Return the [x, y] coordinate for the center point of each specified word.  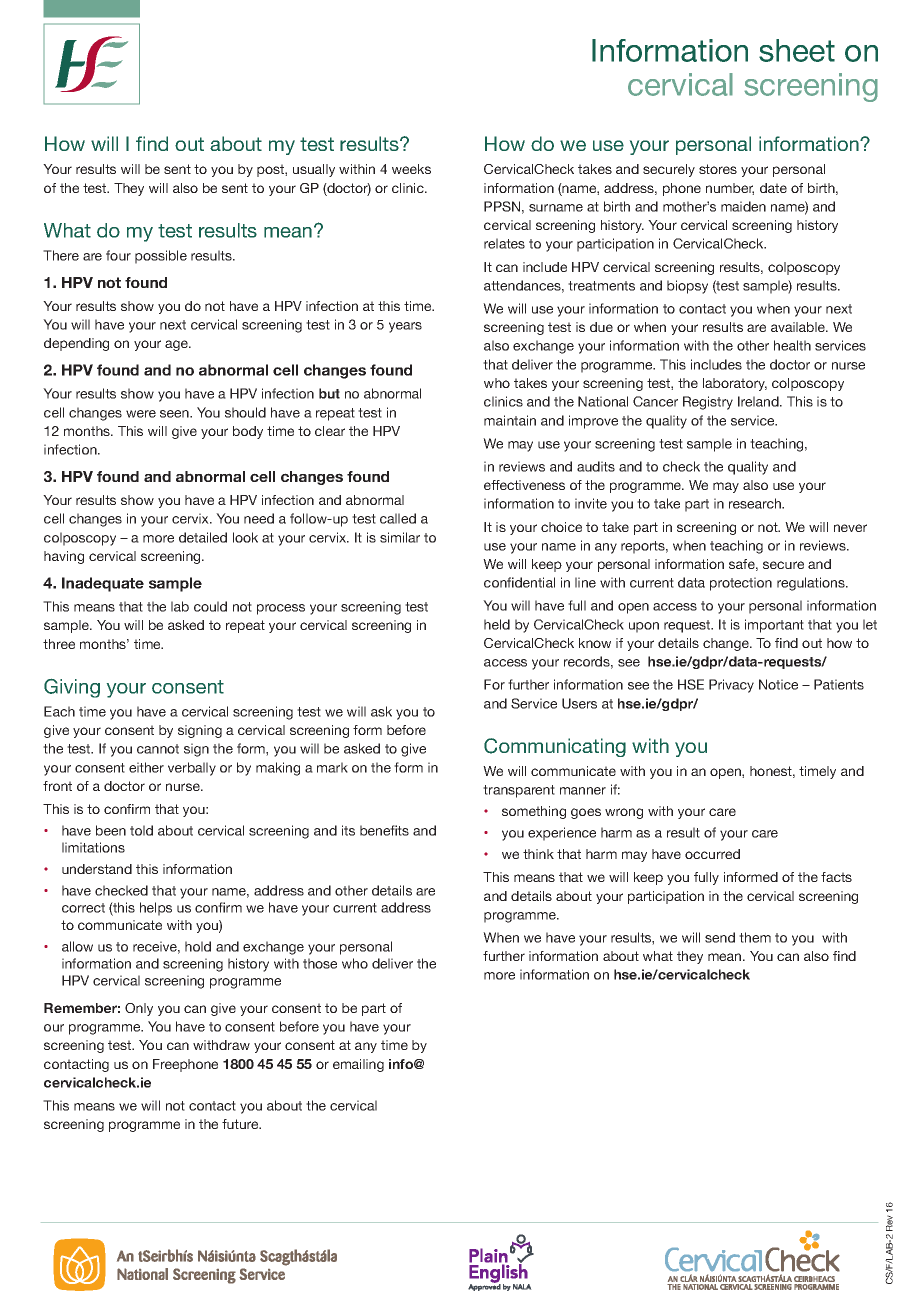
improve [593, 422]
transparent [519, 791]
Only [139, 1009]
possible [161, 257]
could [210, 606]
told [141, 830]
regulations [812, 584]
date [773, 188]
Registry [708, 403]
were [141, 414]
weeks [411, 169]
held [497, 624]
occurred [712, 854]
